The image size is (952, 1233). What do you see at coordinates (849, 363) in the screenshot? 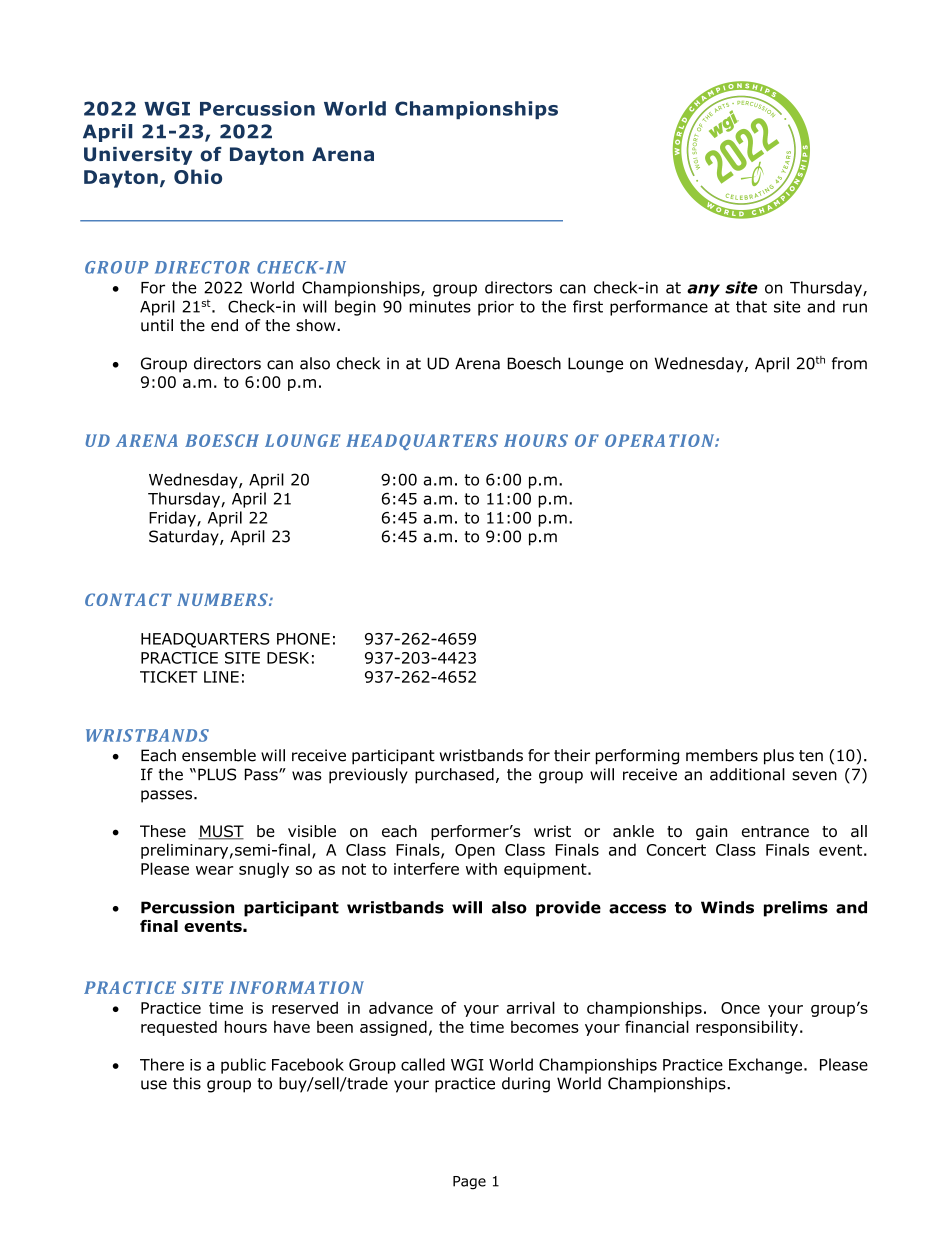
I see `from` at bounding box center [849, 363].
